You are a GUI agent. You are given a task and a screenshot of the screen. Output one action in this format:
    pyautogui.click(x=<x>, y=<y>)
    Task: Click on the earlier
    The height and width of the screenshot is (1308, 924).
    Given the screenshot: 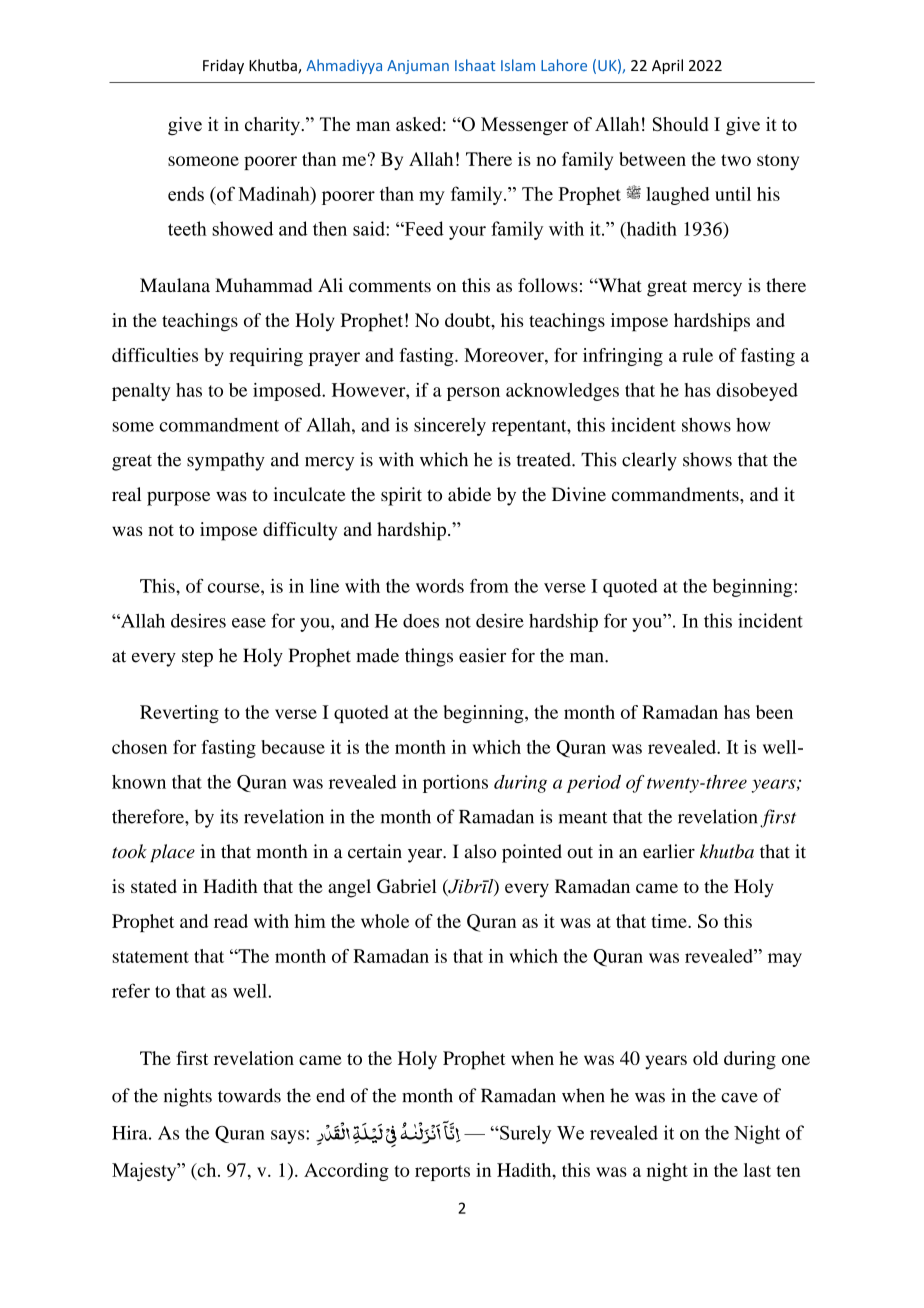 What is the action you would take?
    pyautogui.click(x=669, y=851)
